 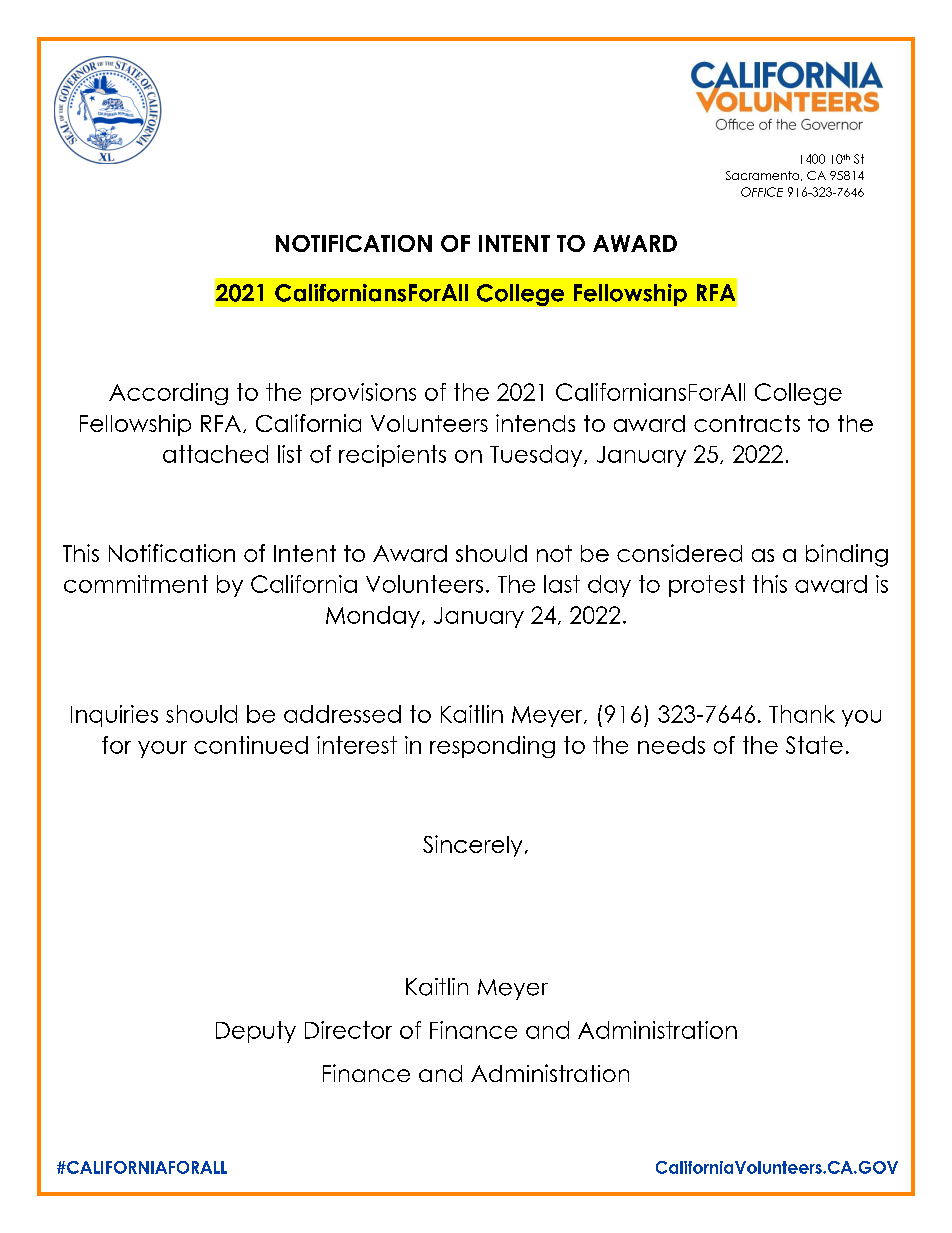 I want to click on Sincerely, so click(x=472, y=846).
